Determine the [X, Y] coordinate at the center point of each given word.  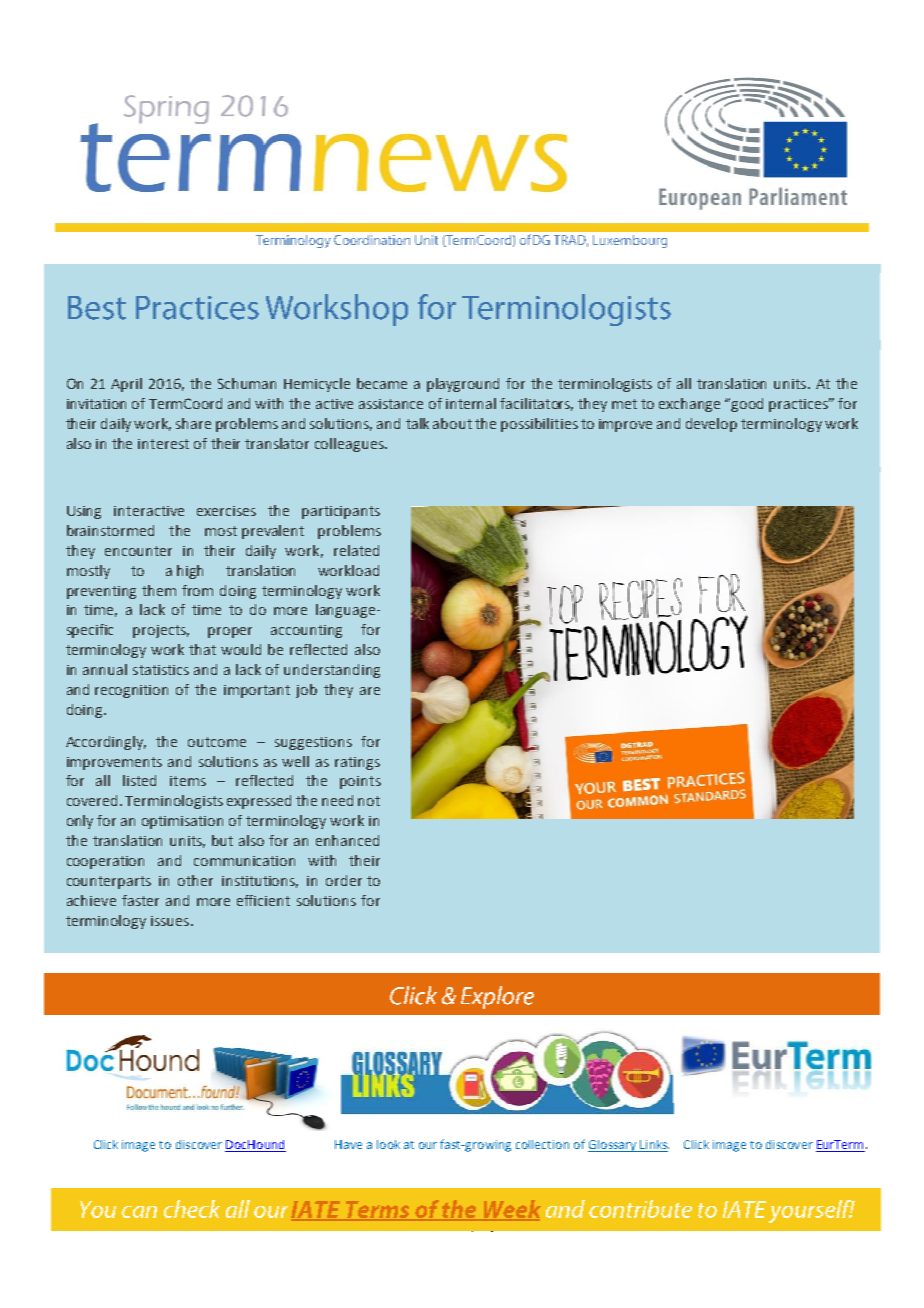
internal [471, 403]
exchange [689, 405]
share [193, 423]
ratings [357, 763]
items [188, 781]
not [369, 801]
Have [348, 1144]
